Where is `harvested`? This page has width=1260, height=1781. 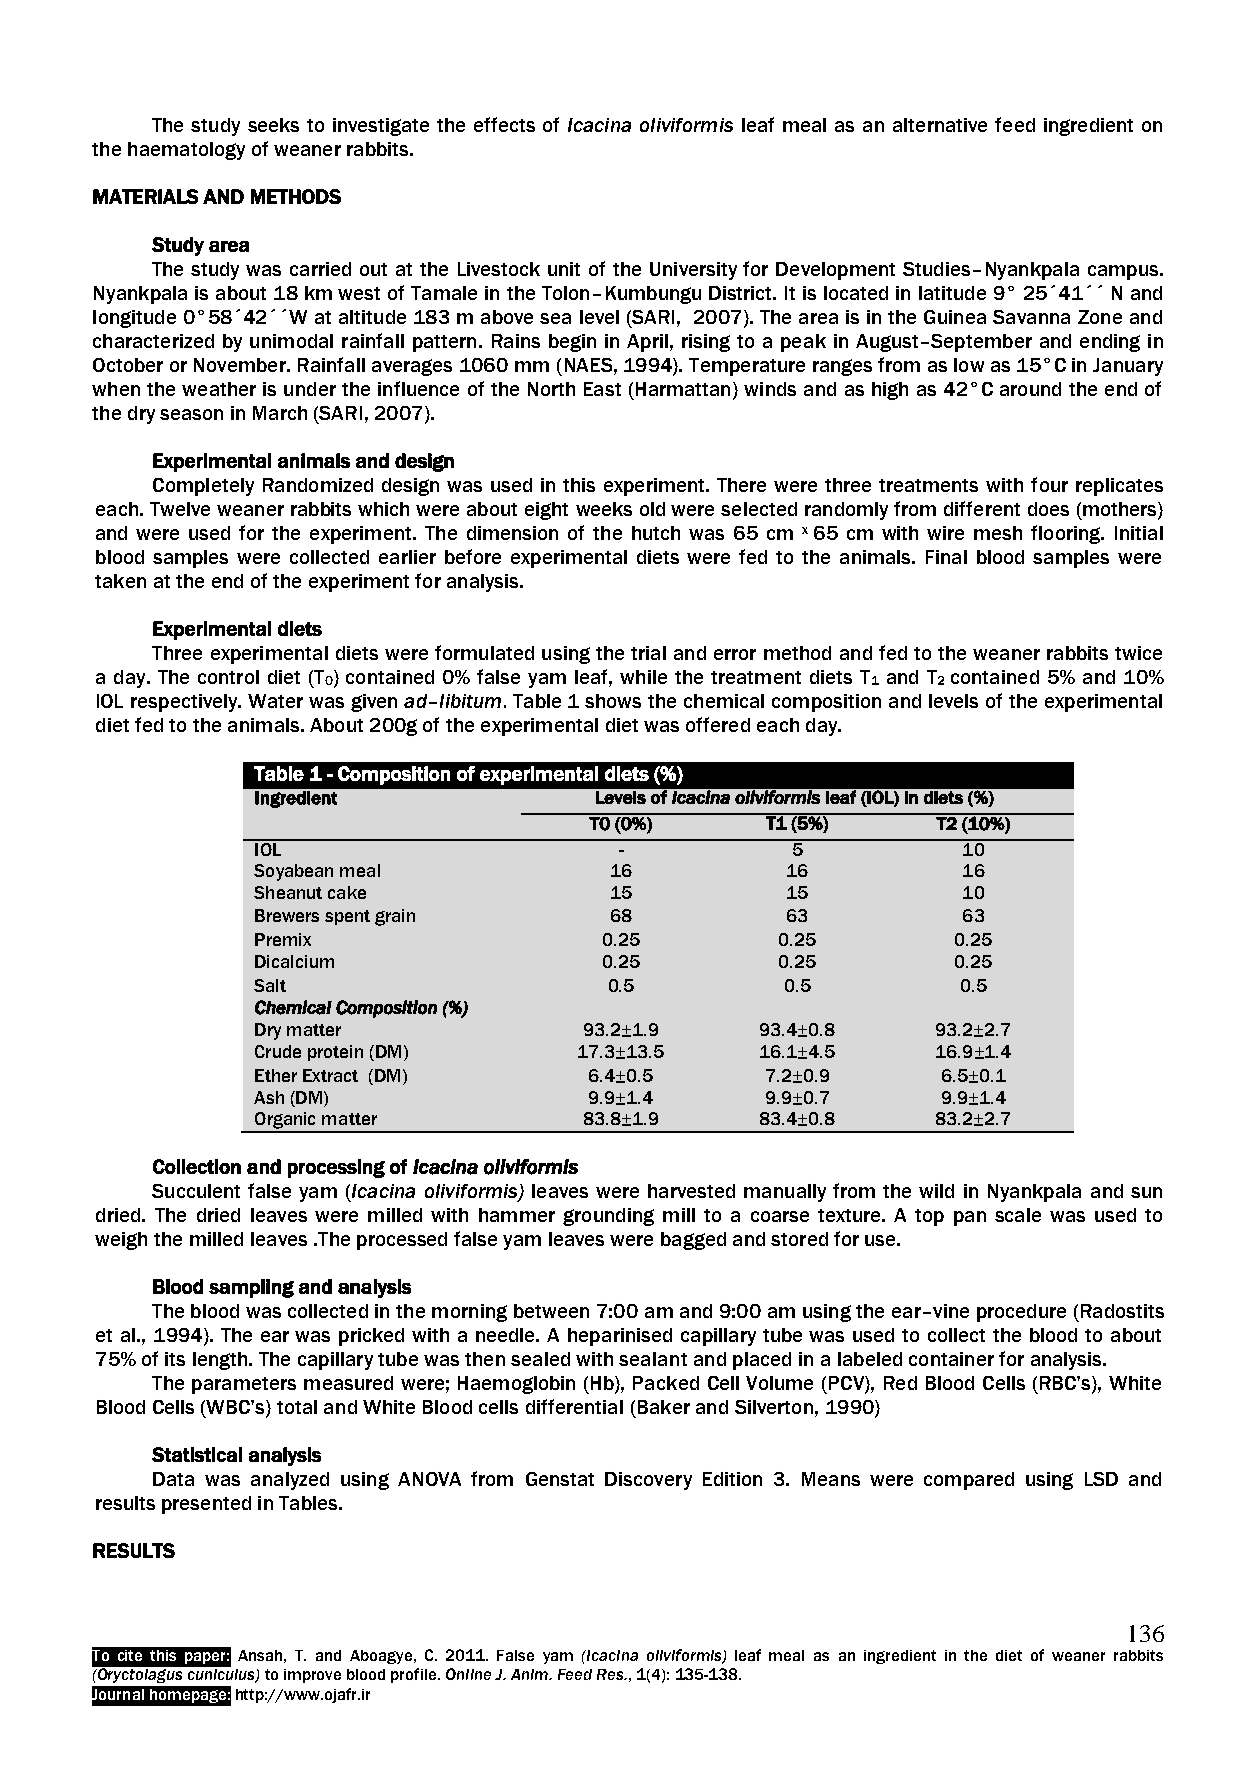
harvested is located at coordinates (691, 1191).
